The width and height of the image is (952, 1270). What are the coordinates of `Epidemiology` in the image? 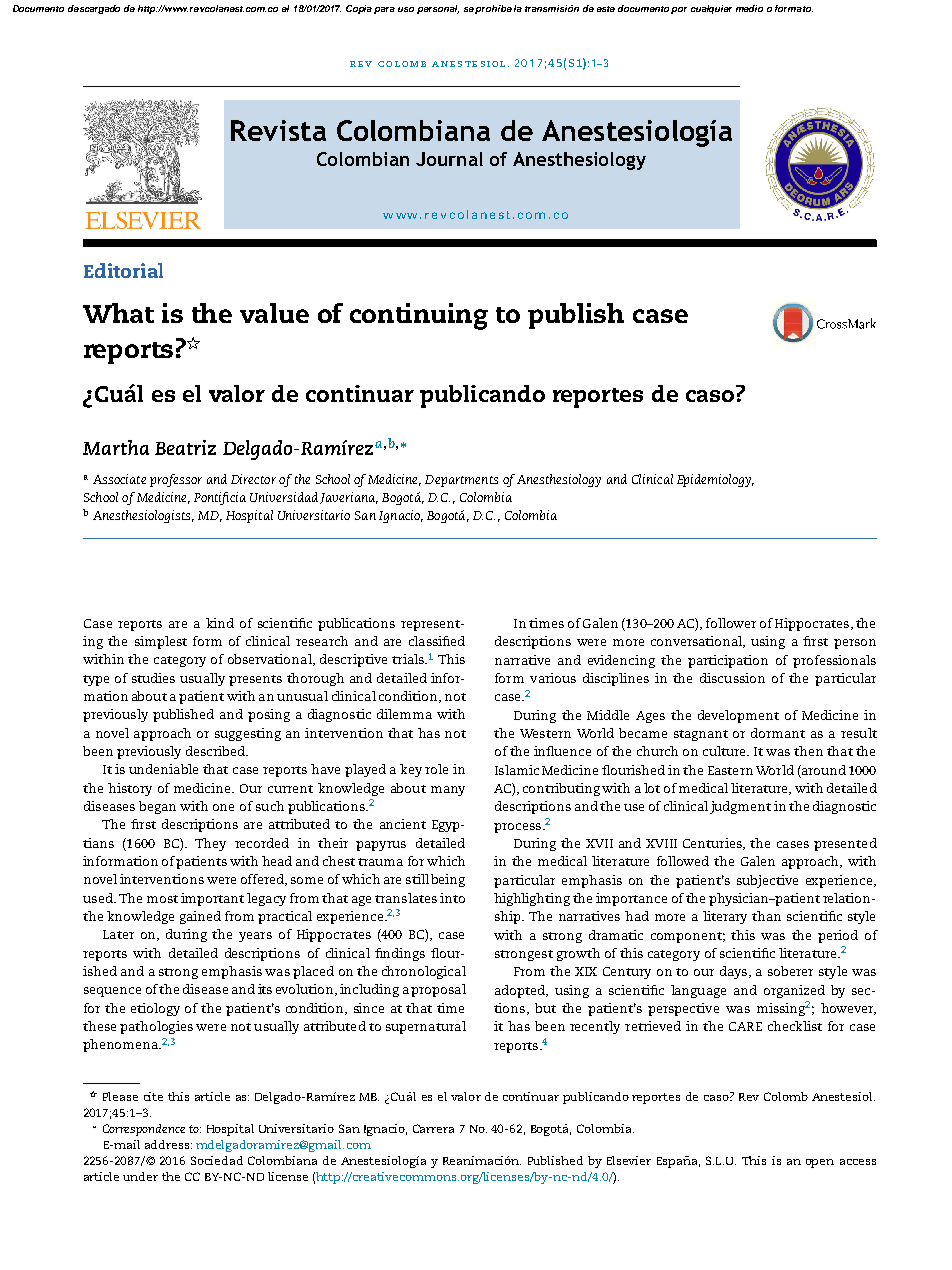 It's located at (715, 480).
